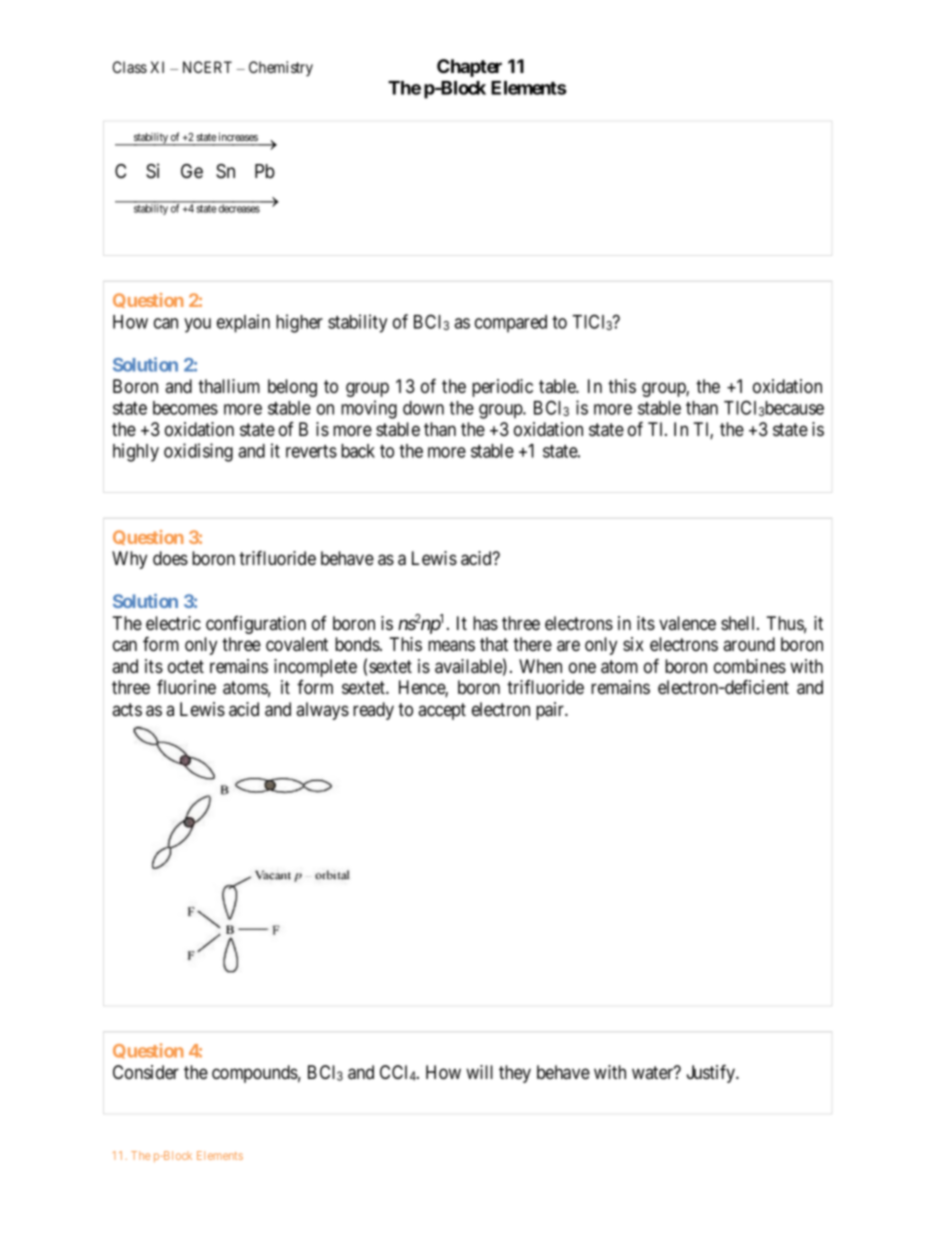  What do you see at coordinates (170, 558) in the screenshot?
I see `does` at bounding box center [170, 558].
